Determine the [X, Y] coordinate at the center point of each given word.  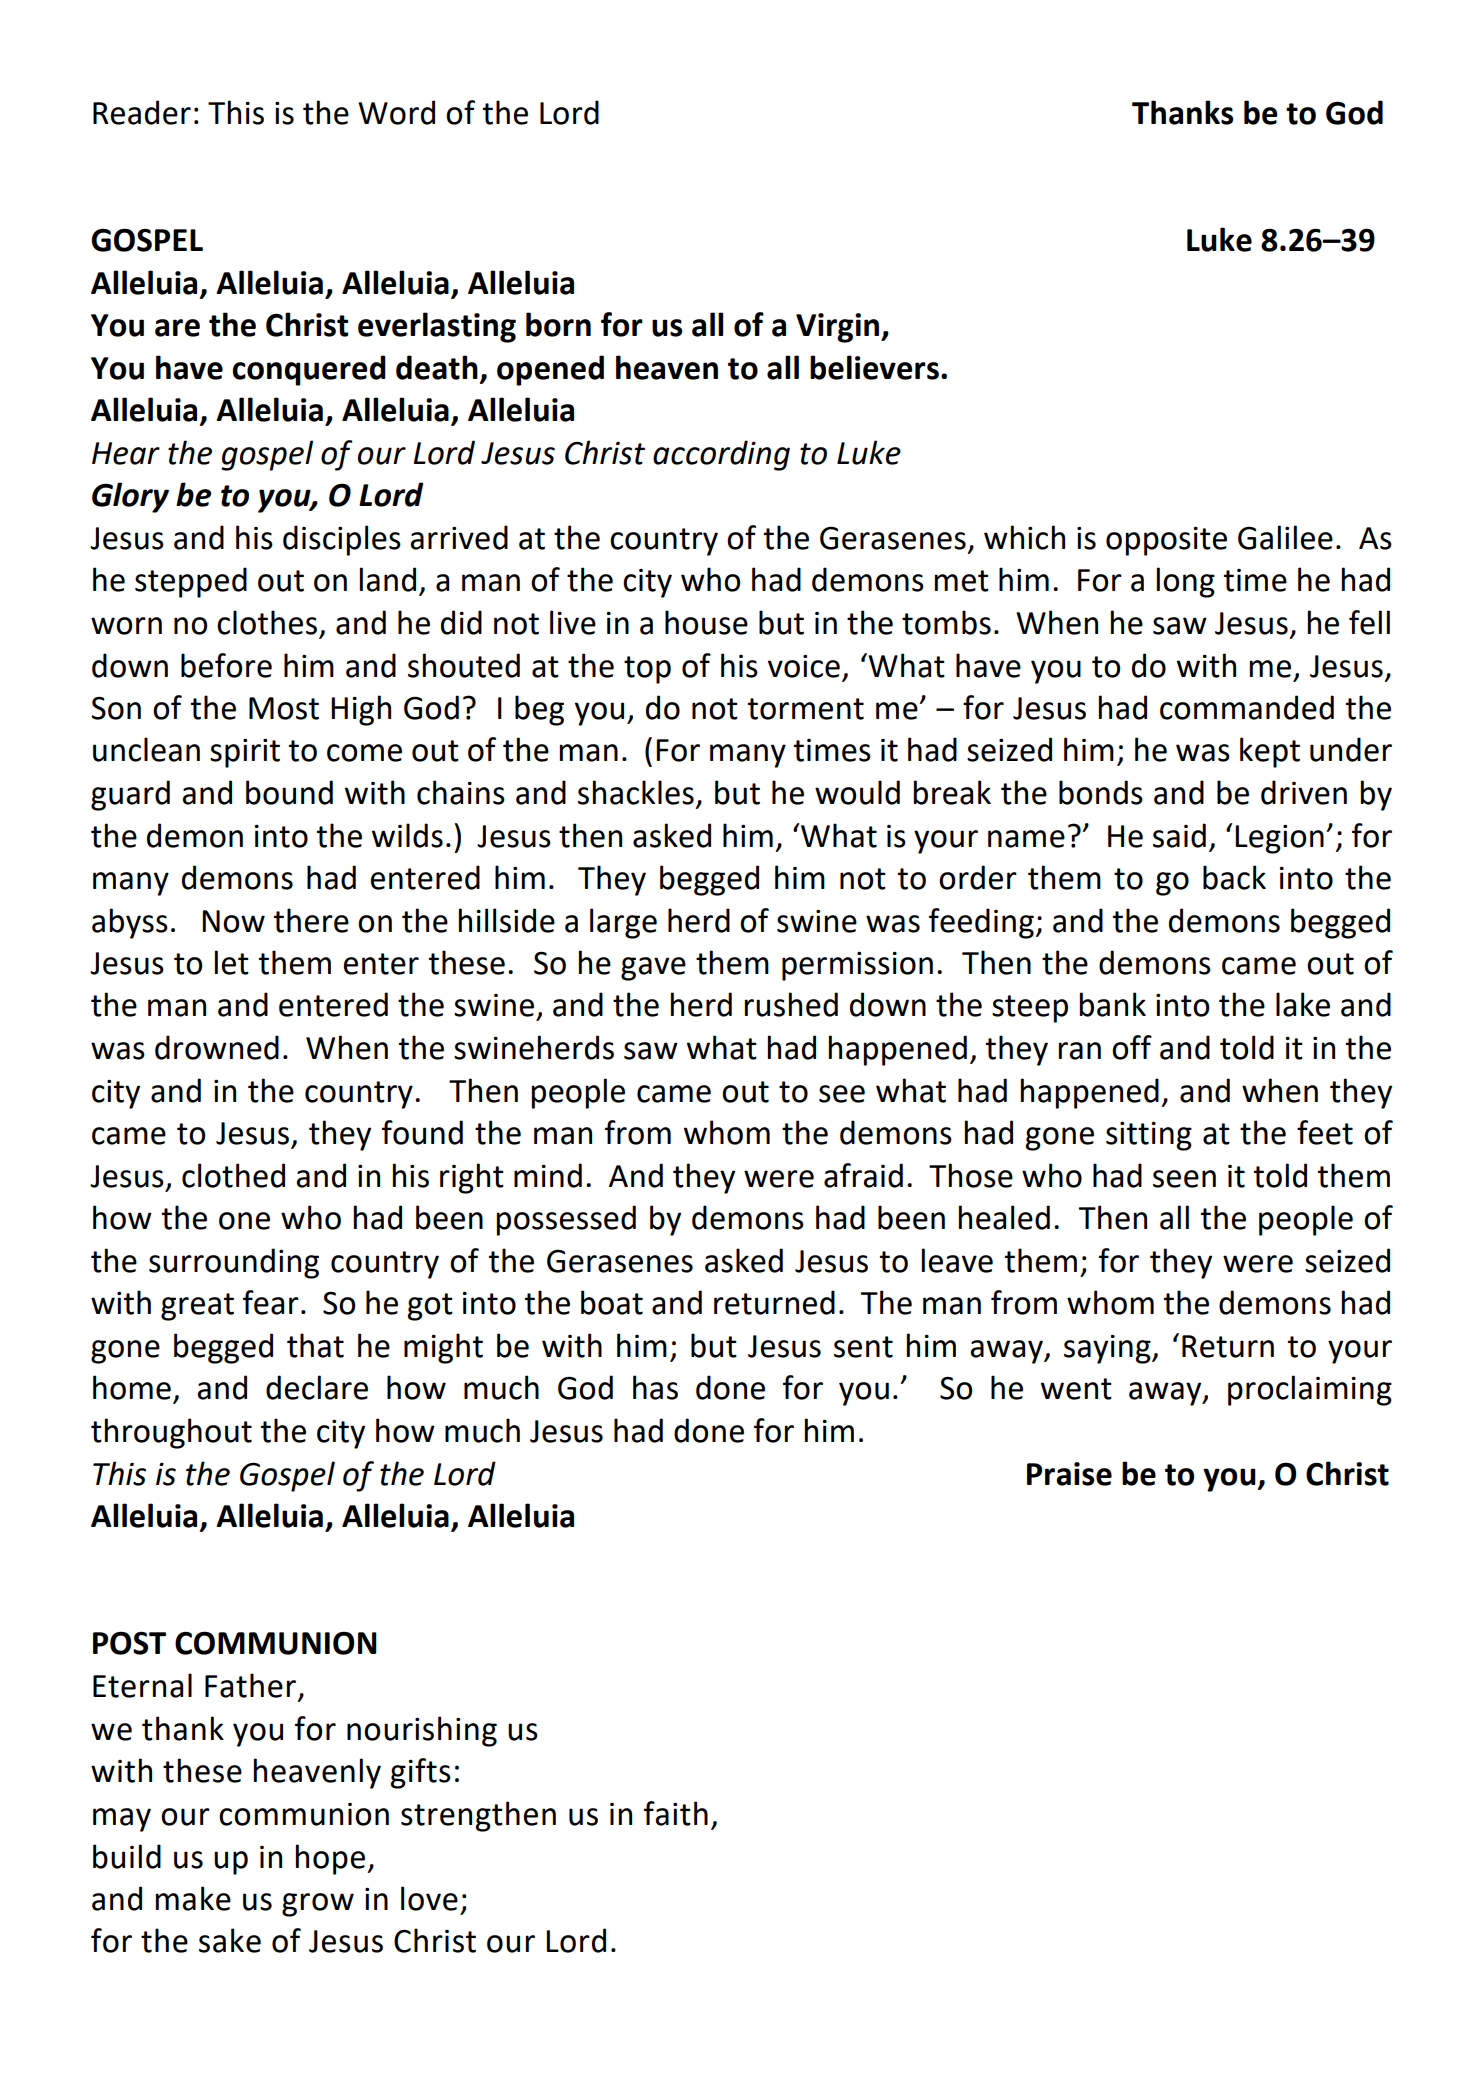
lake [1303, 1004]
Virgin [839, 328]
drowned [217, 1047]
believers [874, 367]
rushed [791, 1004]
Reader [142, 112]
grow [318, 1905]
